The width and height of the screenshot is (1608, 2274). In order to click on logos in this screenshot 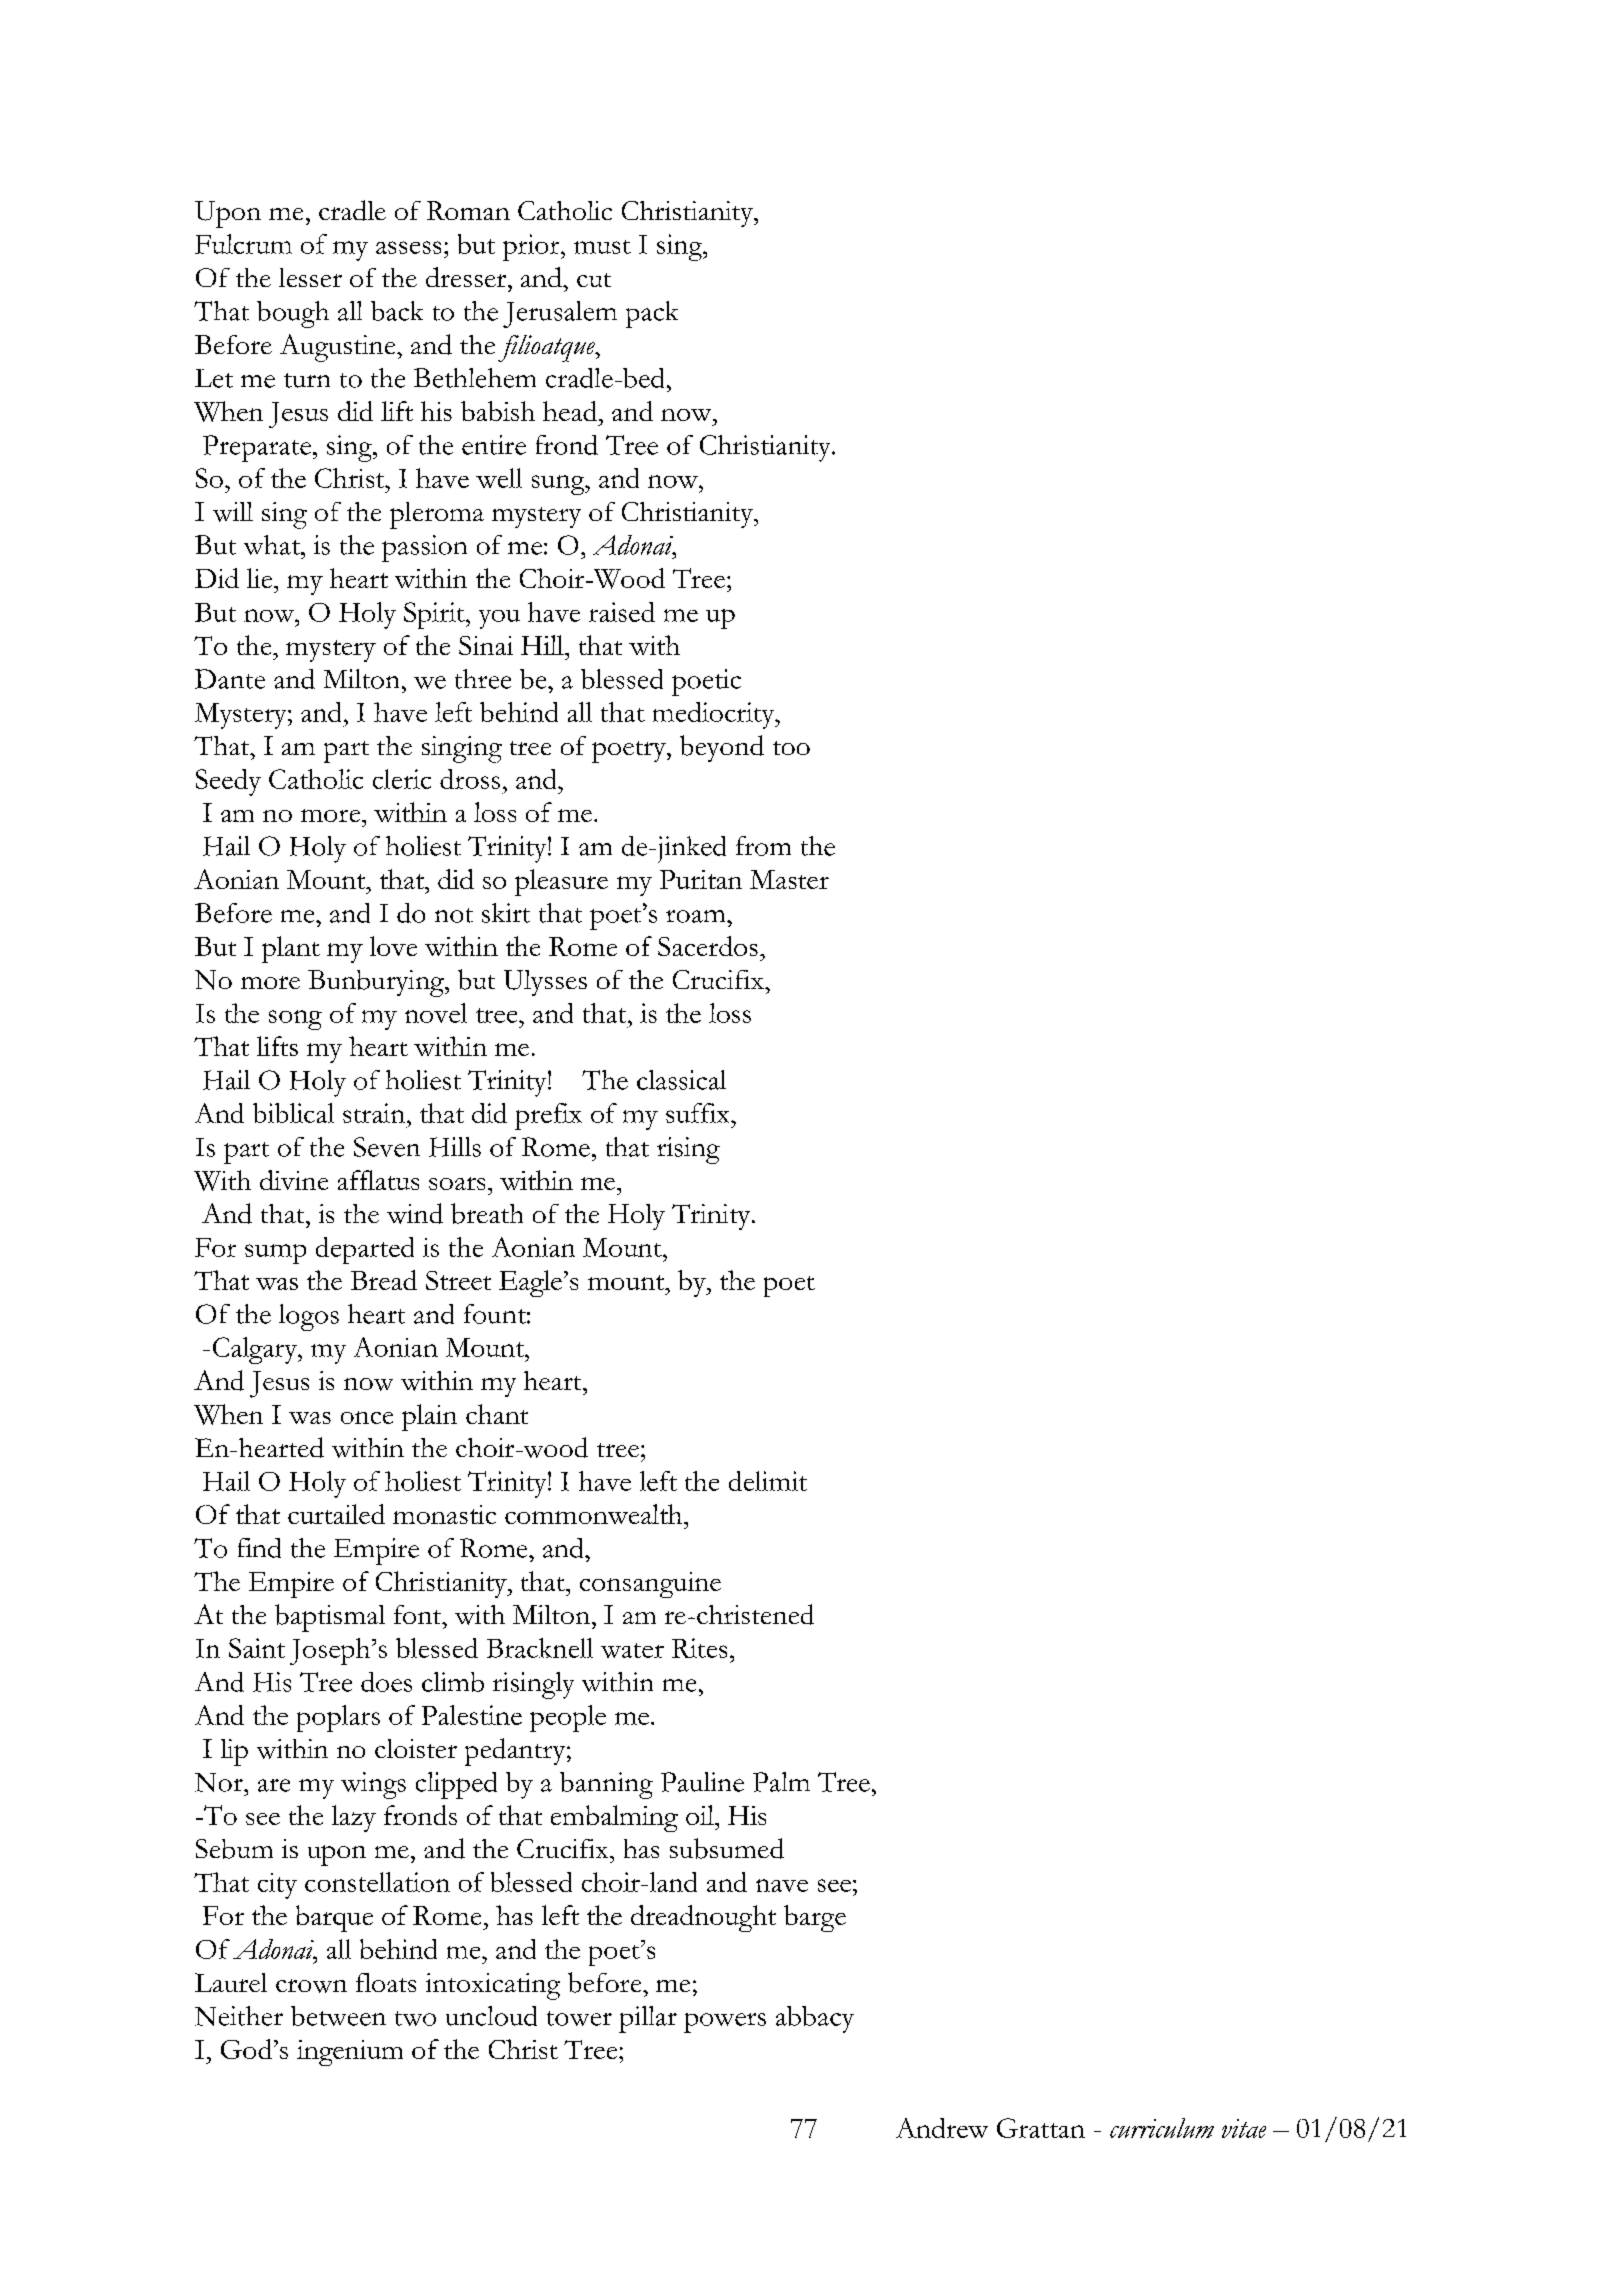, I will do `click(309, 1317)`.
